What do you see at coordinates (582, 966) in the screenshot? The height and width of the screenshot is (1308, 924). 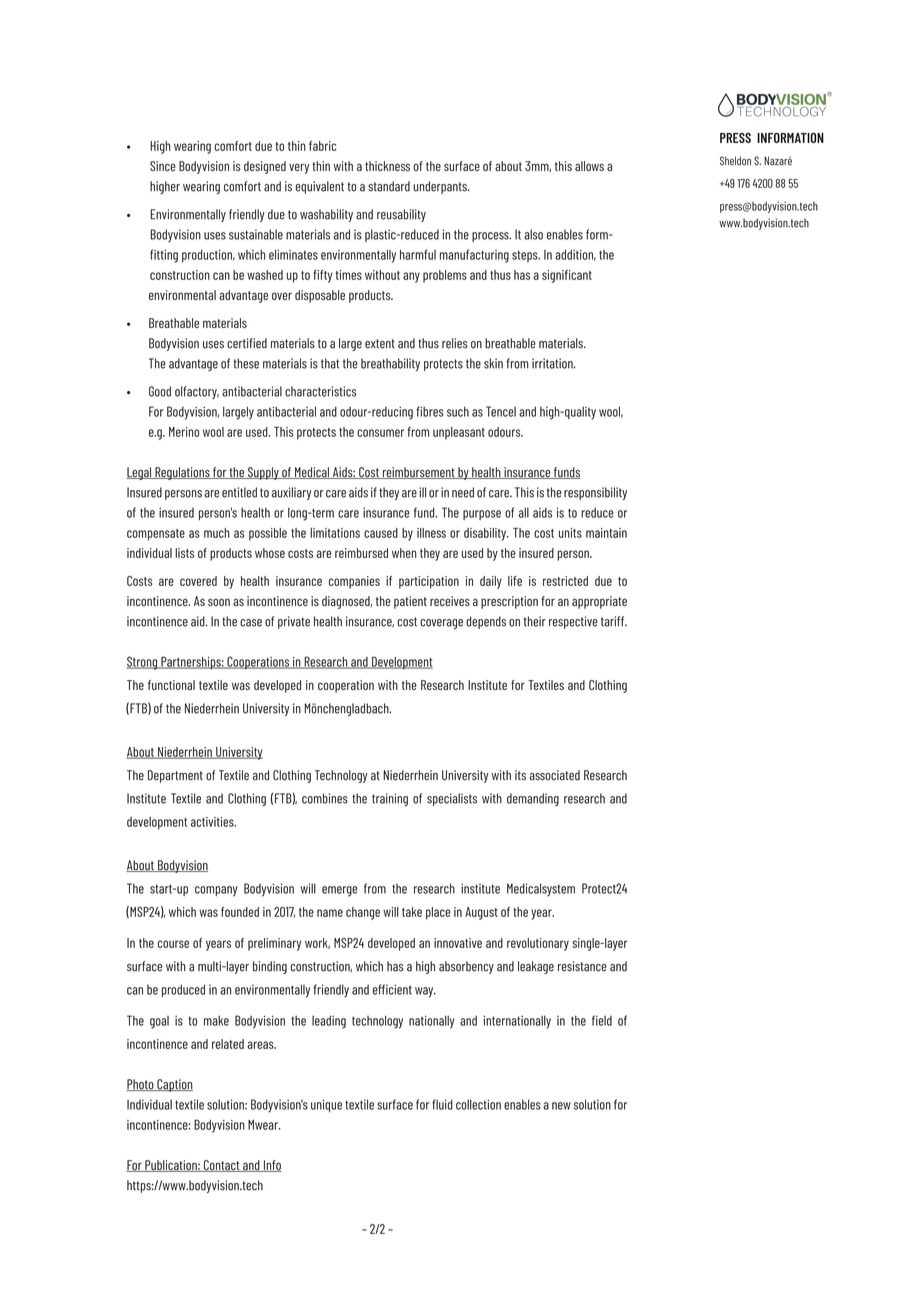 I see `resistance` at bounding box center [582, 966].
